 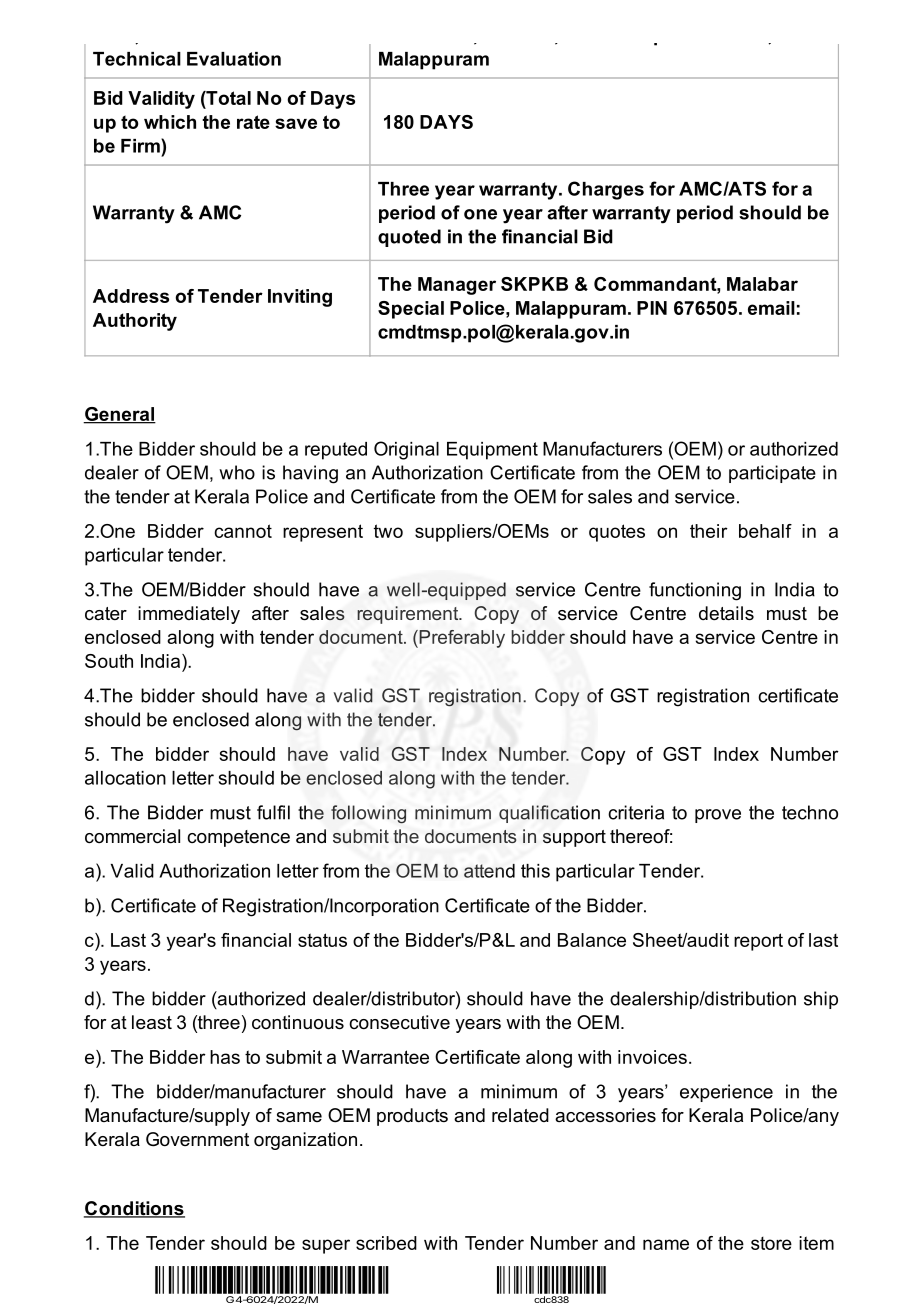 What do you see at coordinates (135, 322) in the screenshot?
I see `Authority` at bounding box center [135, 322].
